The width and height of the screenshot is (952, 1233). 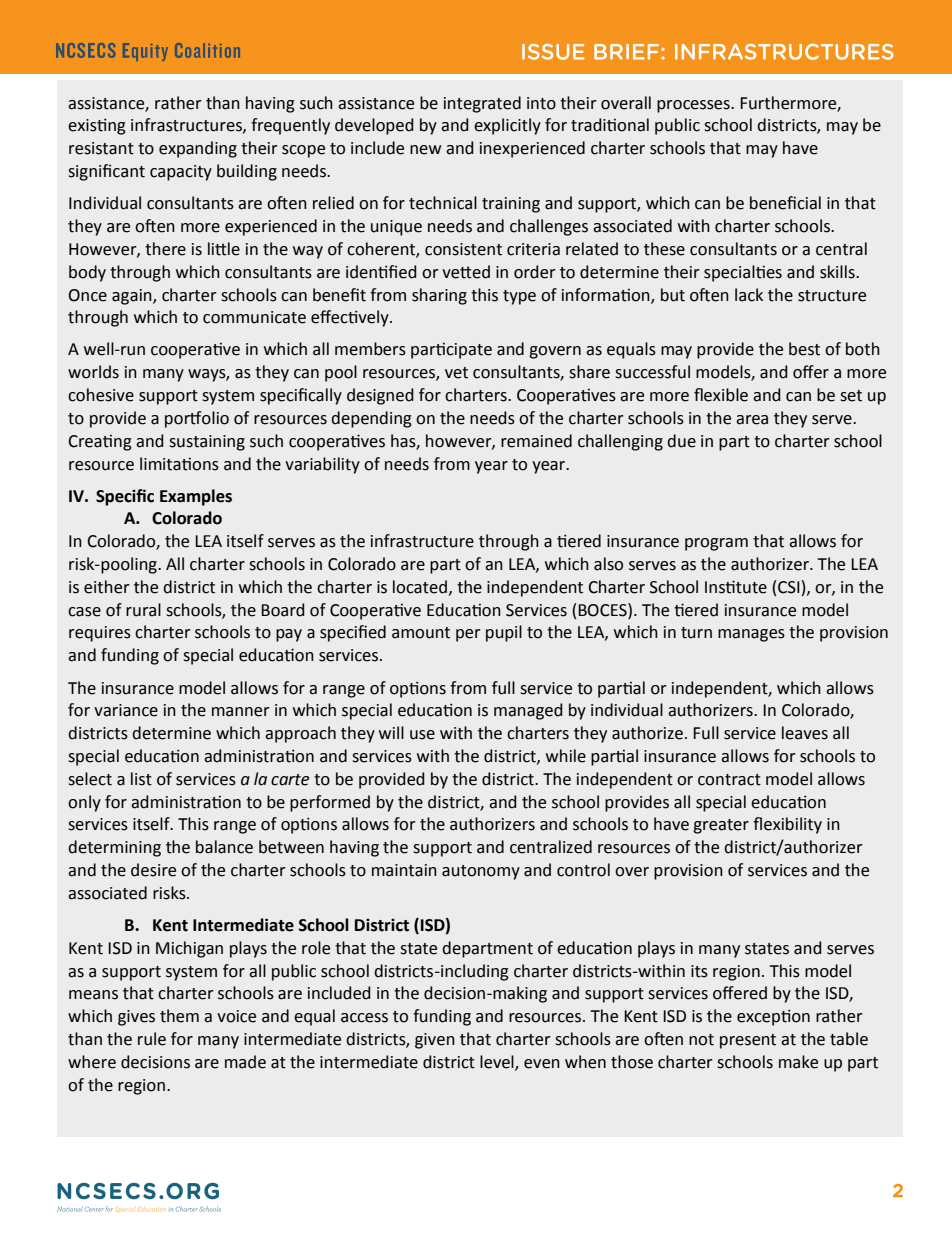 What do you see at coordinates (507, 126) in the screenshot?
I see `explicitly` at bounding box center [507, 126].
